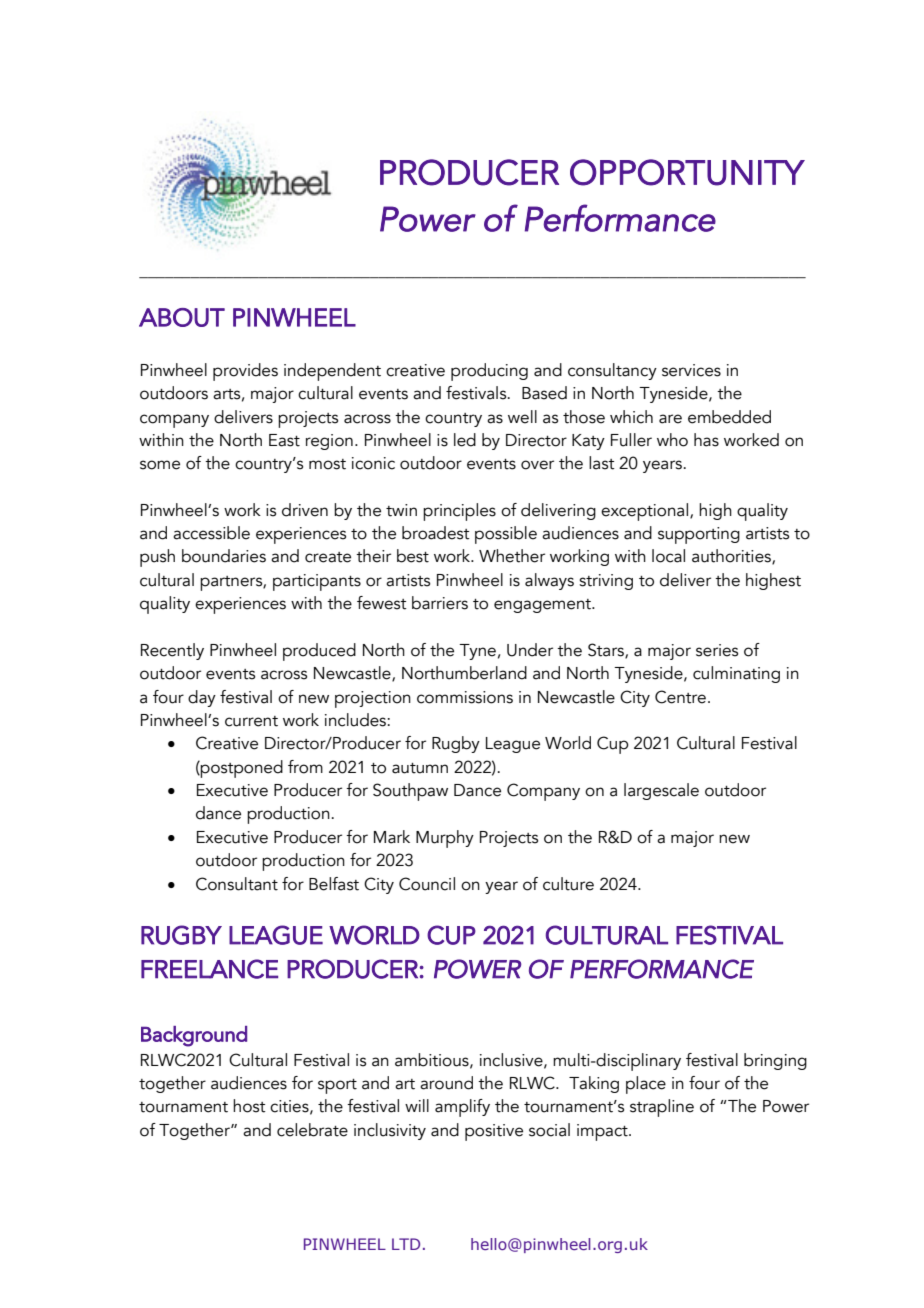 Image resolution: width=924 pixels, height=1308 pixels. I want to click on LTD, so click(406, 1244).
